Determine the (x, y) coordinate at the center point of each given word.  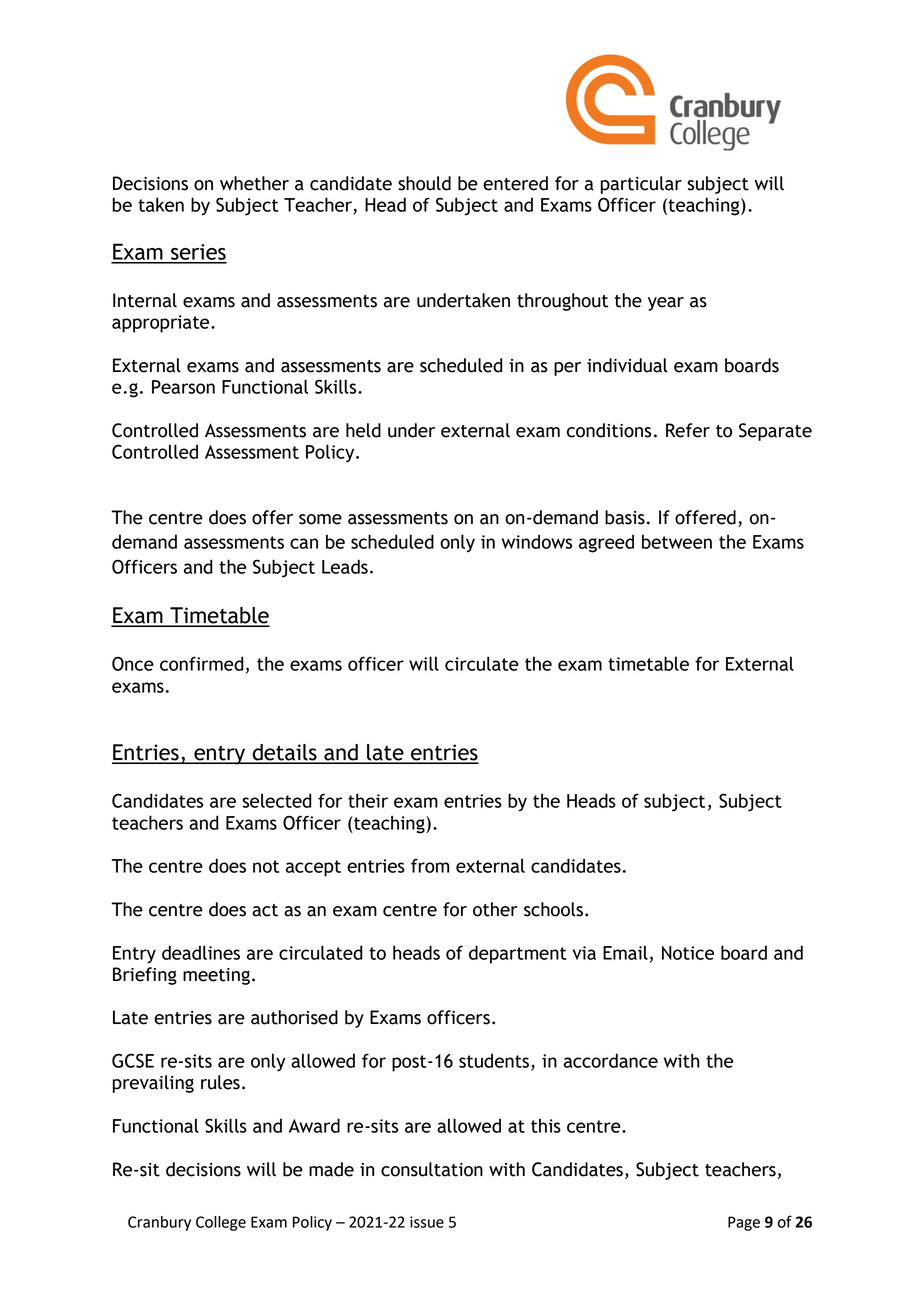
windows (537, 541)
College (221, 1223)
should (424, 183)
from (430, 865)
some (320, 519)
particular (641, 185)
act (265, 910)
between (677, 541)
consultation (432, 1169)
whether (254, 183)
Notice (688, 953)
